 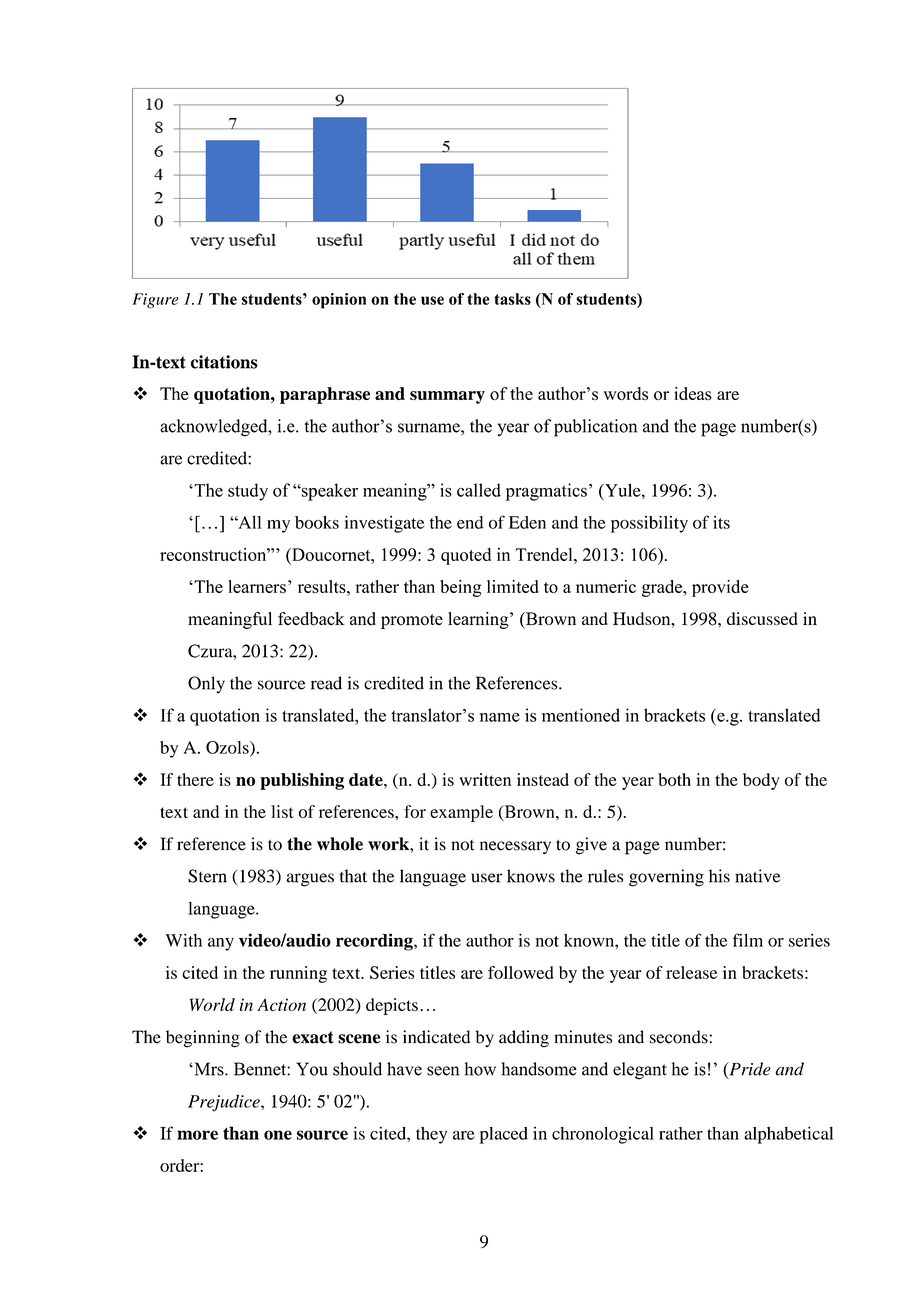 I want to click on Prejudice, so click(x=225, y=1103).
